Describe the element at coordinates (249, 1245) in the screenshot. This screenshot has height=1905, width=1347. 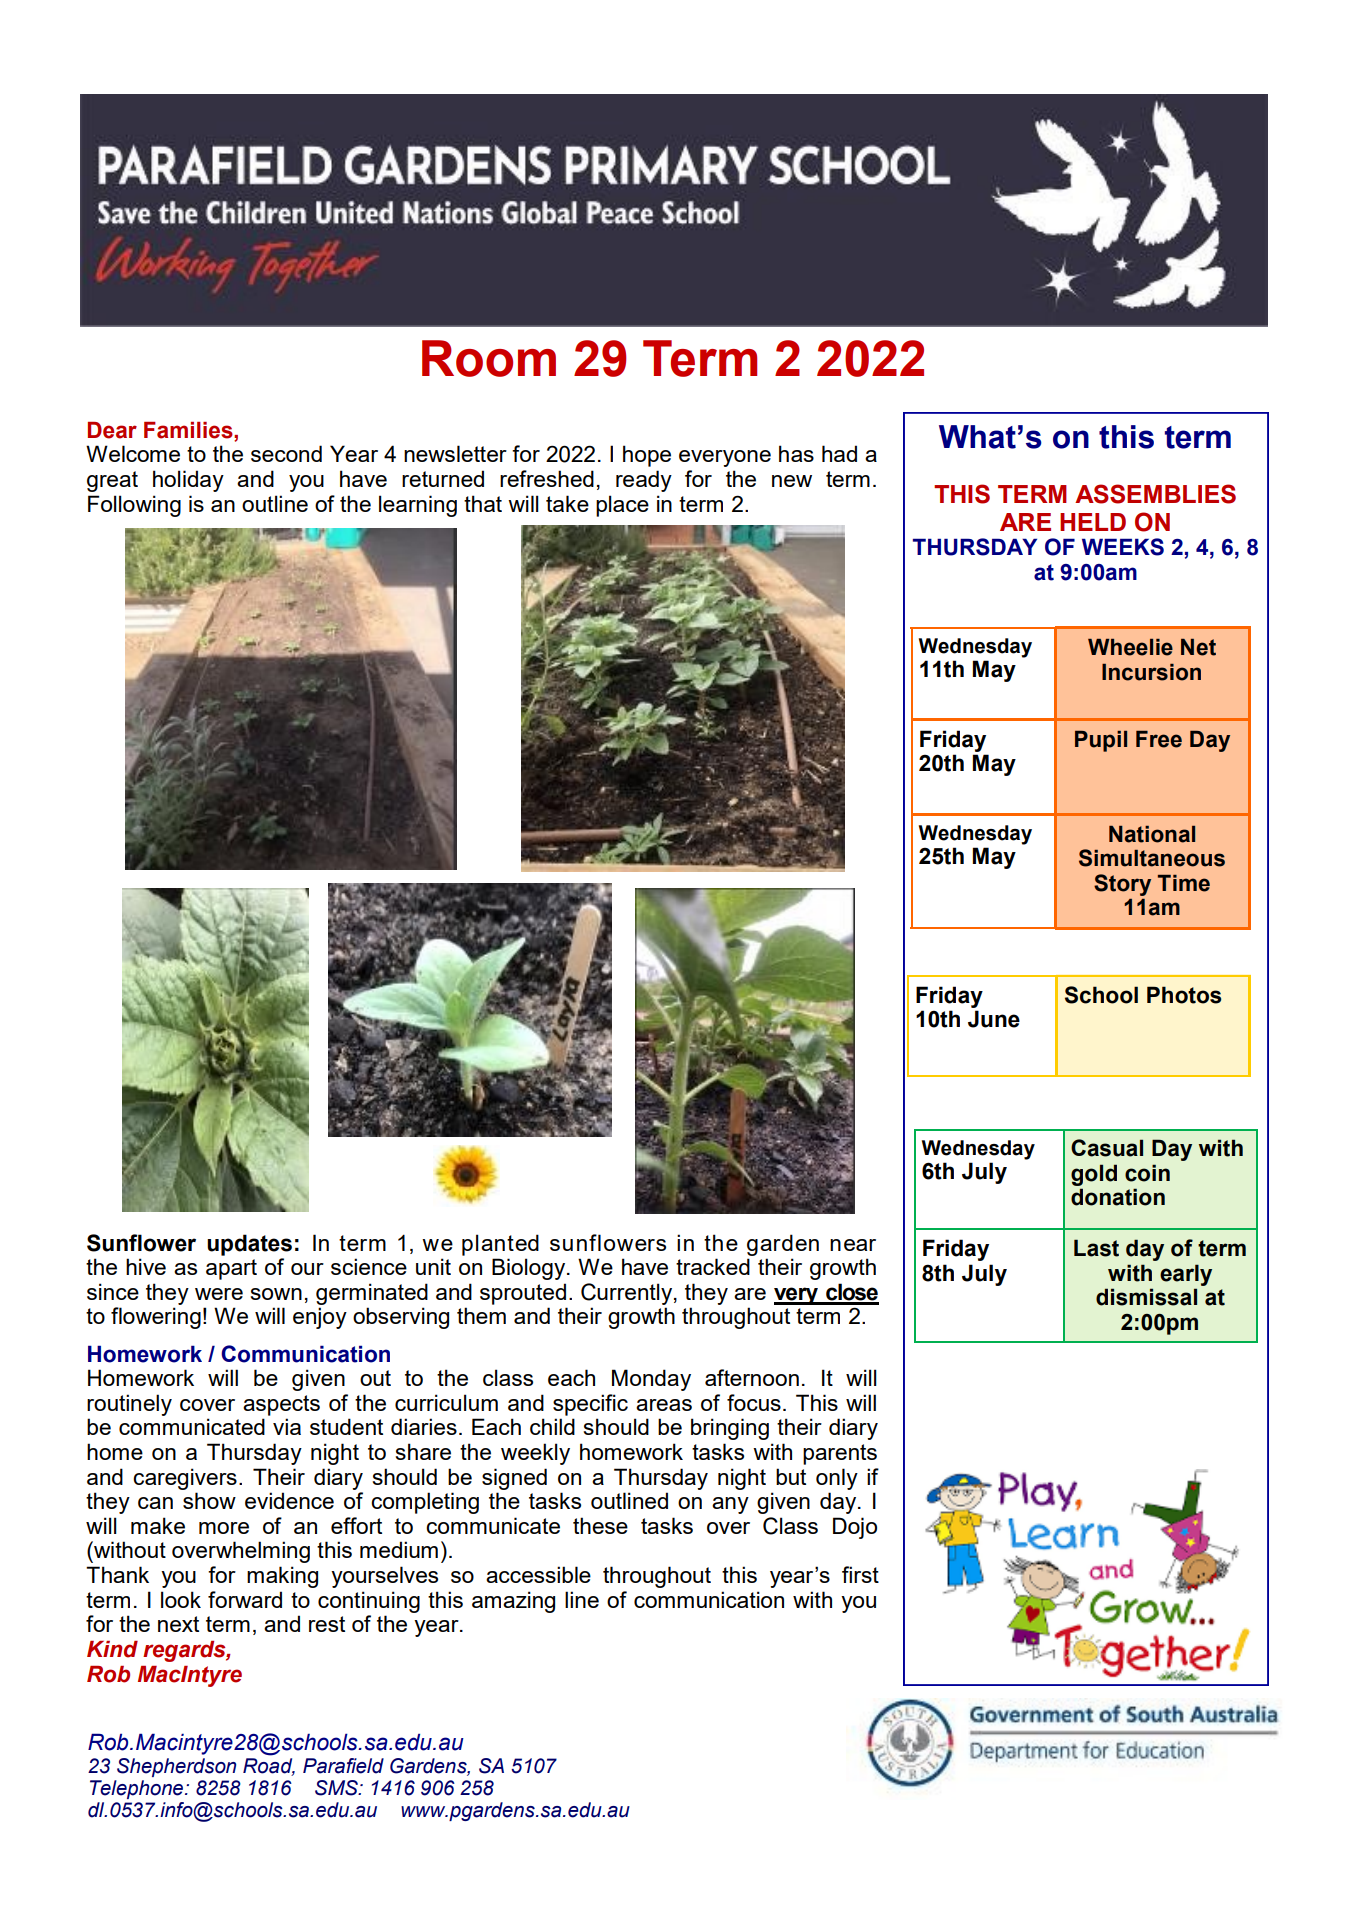
I see `updates` at that location.
